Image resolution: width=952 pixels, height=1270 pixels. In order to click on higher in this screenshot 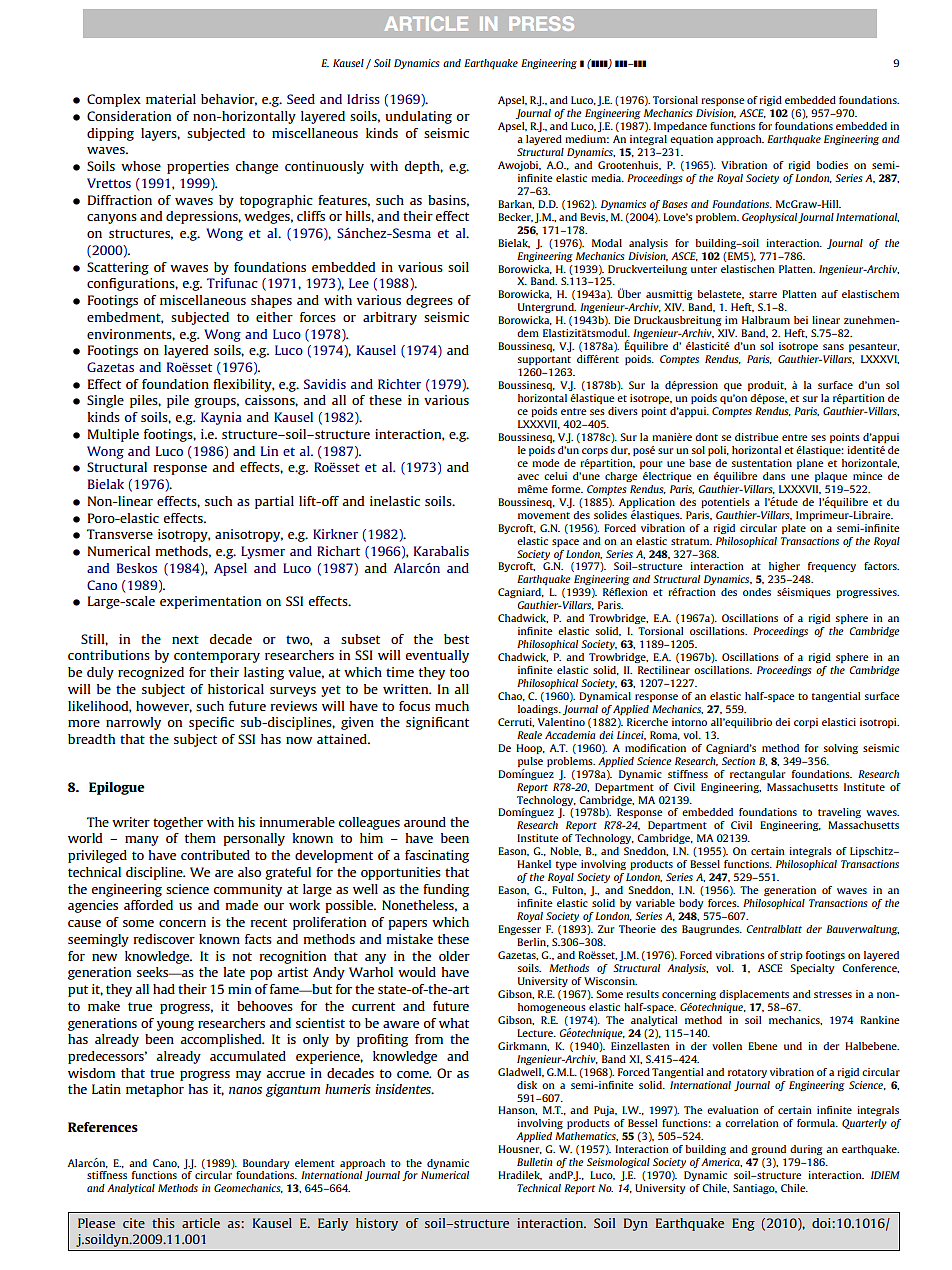, I will do `click(784, 567)`.
